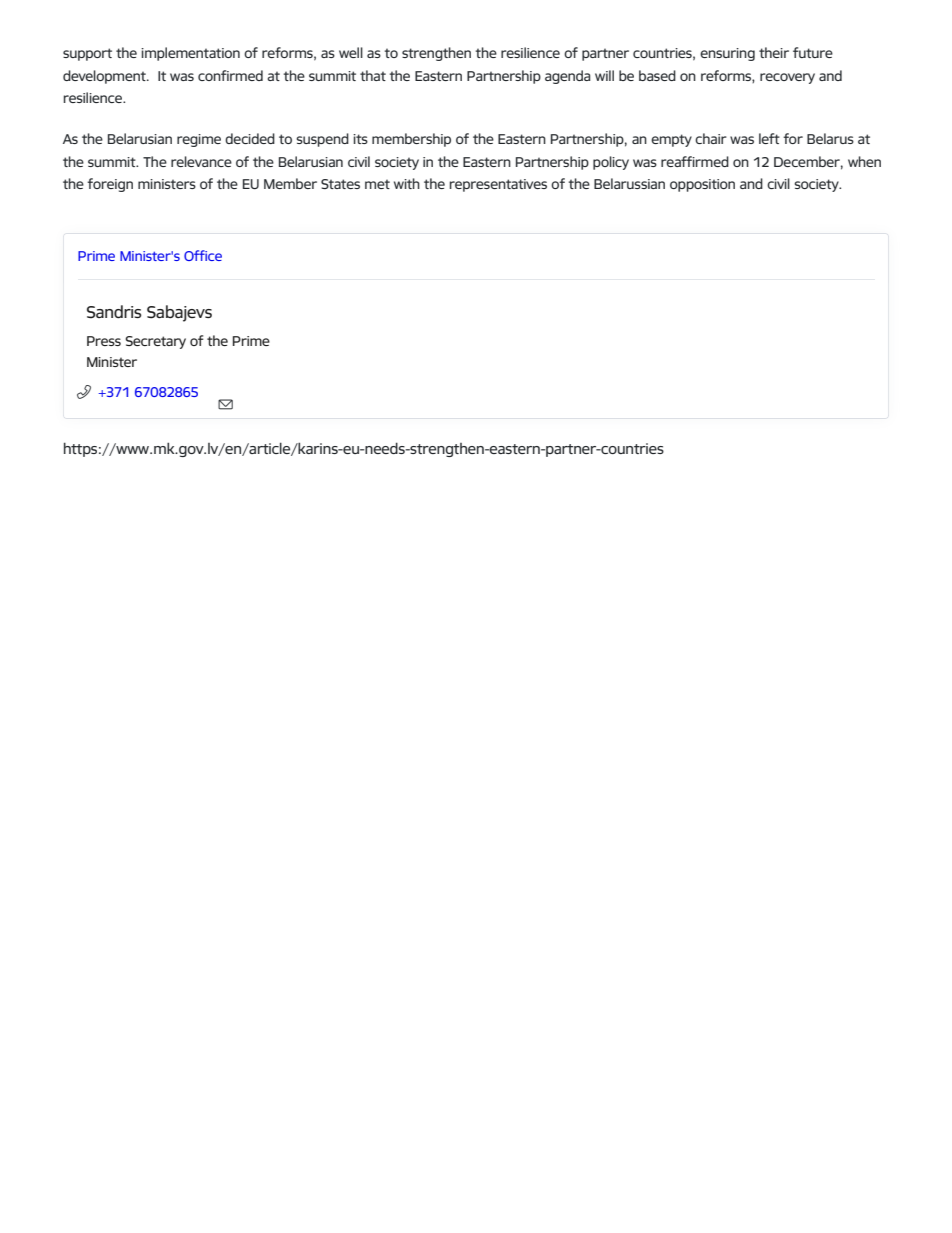  What do you see at coordinates (567, 77) in the screenshot?
I see `agenda` at bounding box center [567, 77].
